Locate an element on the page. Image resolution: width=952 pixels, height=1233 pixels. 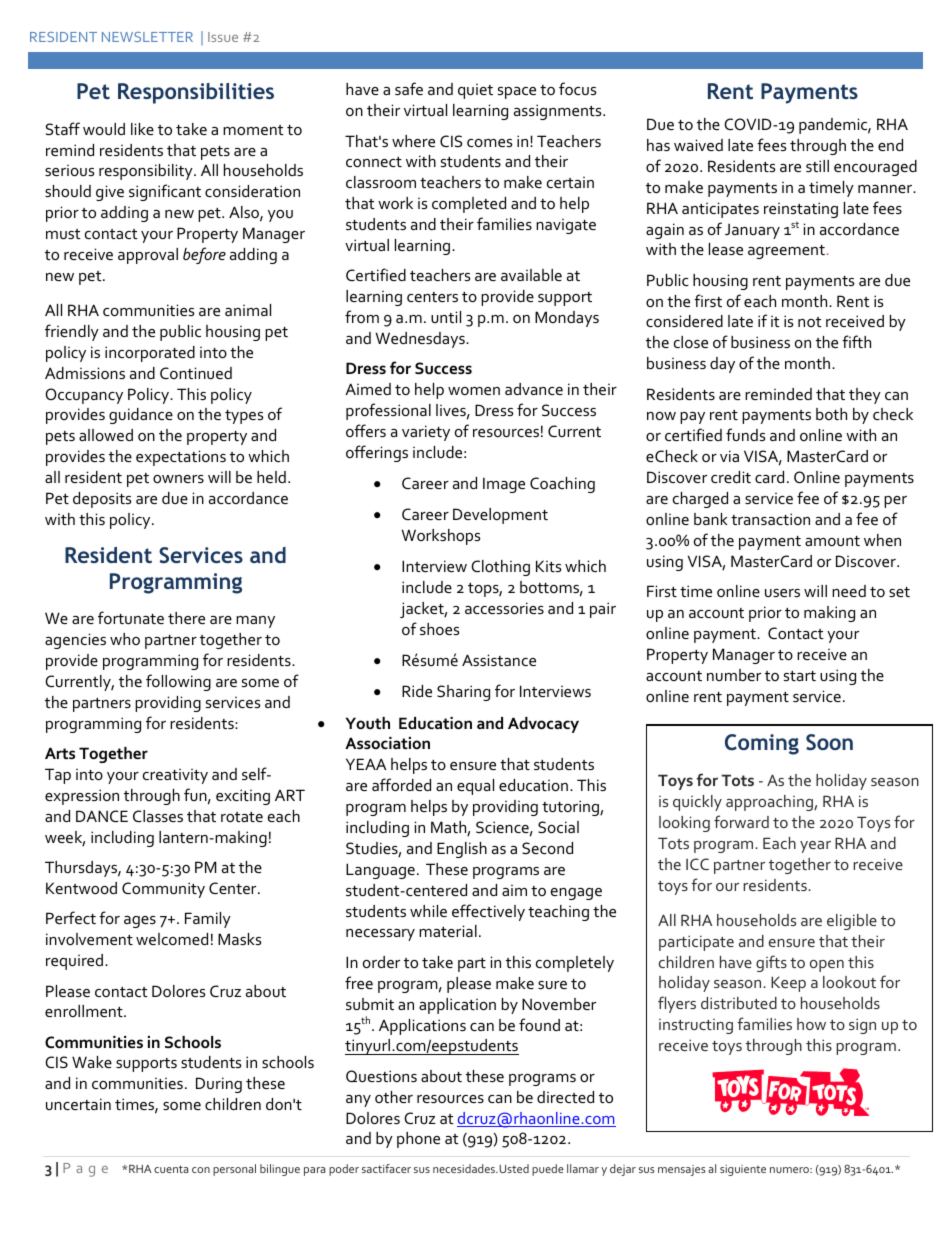
still is located at coordinates (817, 166).
